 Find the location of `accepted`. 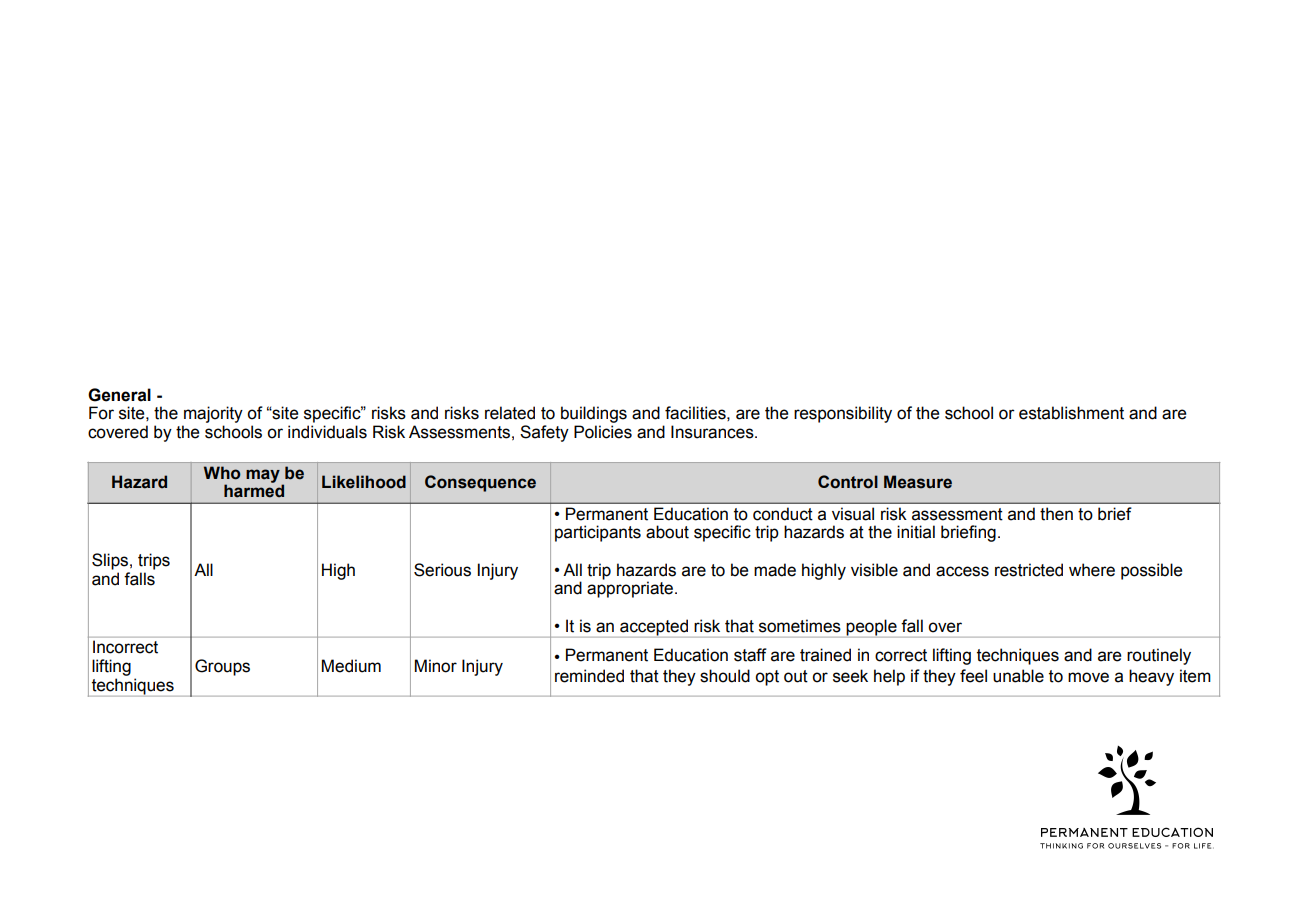

accepted is located at coordinates (654, 627).
